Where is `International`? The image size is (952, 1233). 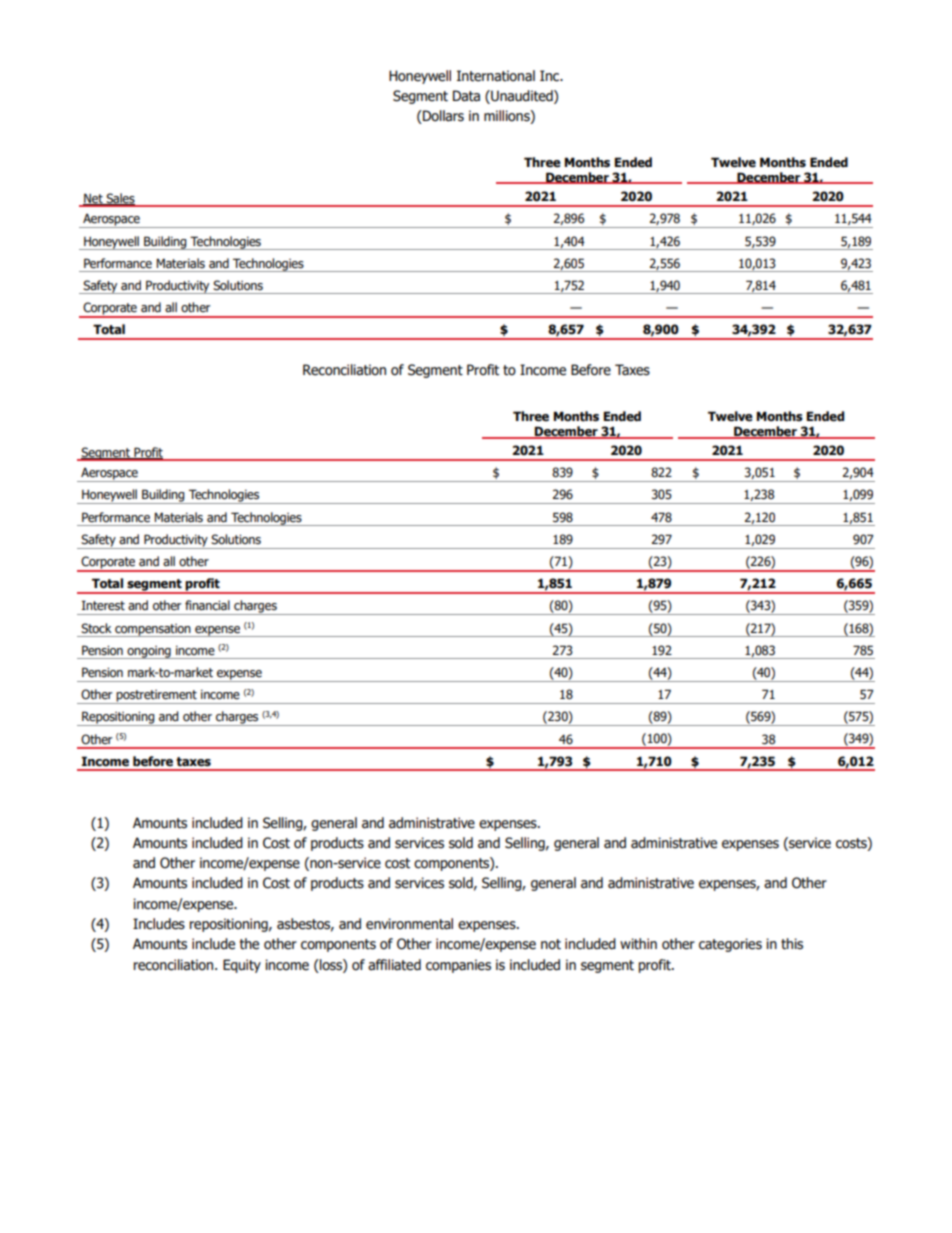 International is located at coordinates (496, 76).
